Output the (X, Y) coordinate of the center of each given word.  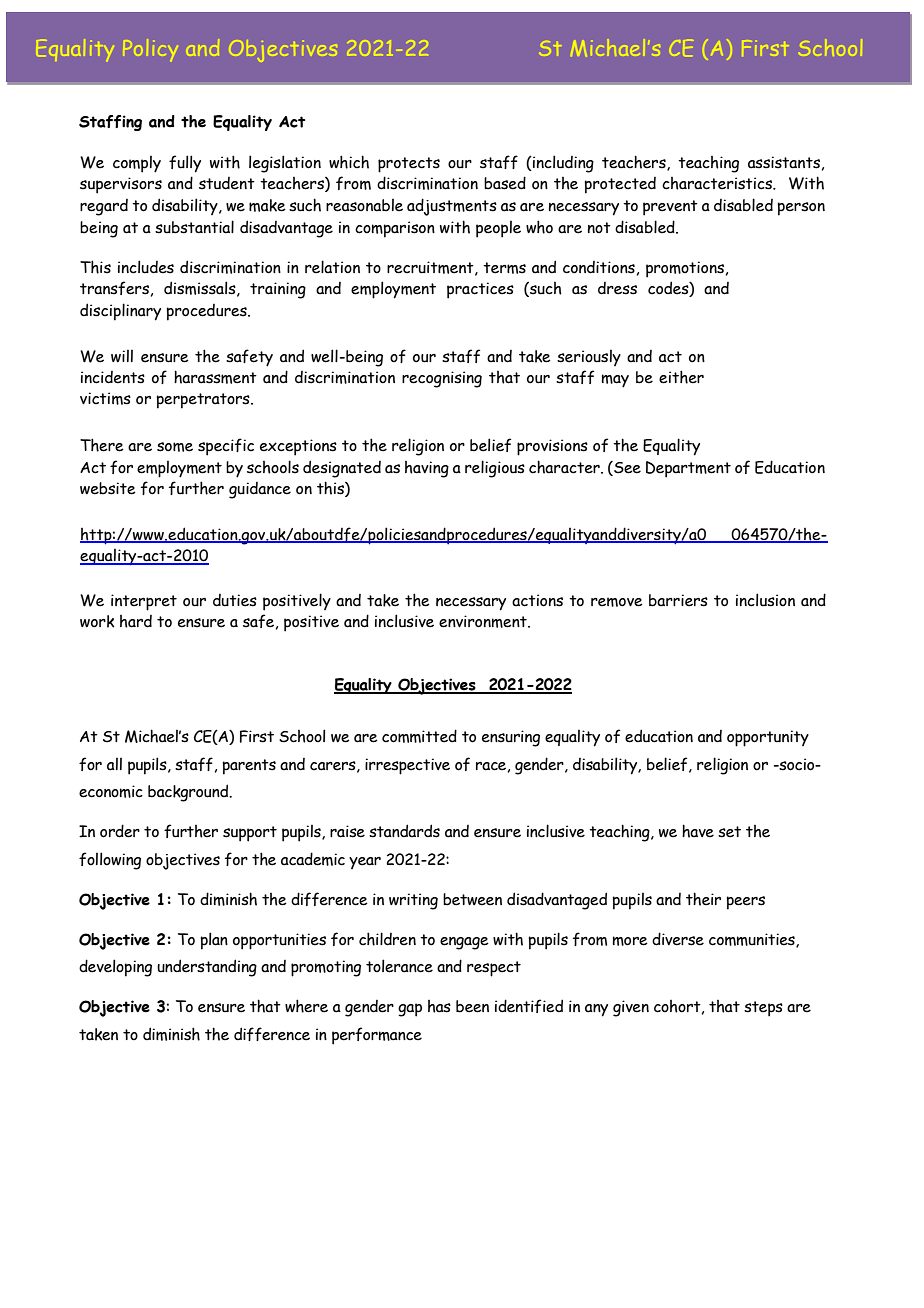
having (427, 469)
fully (185, 164)
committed (419, 736)
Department (688, 469)
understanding (207, 968)
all (114, 764)
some (175, 447)
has (439, 1006)
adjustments (452, 207)
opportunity (768, 738)
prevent (670, 208)
